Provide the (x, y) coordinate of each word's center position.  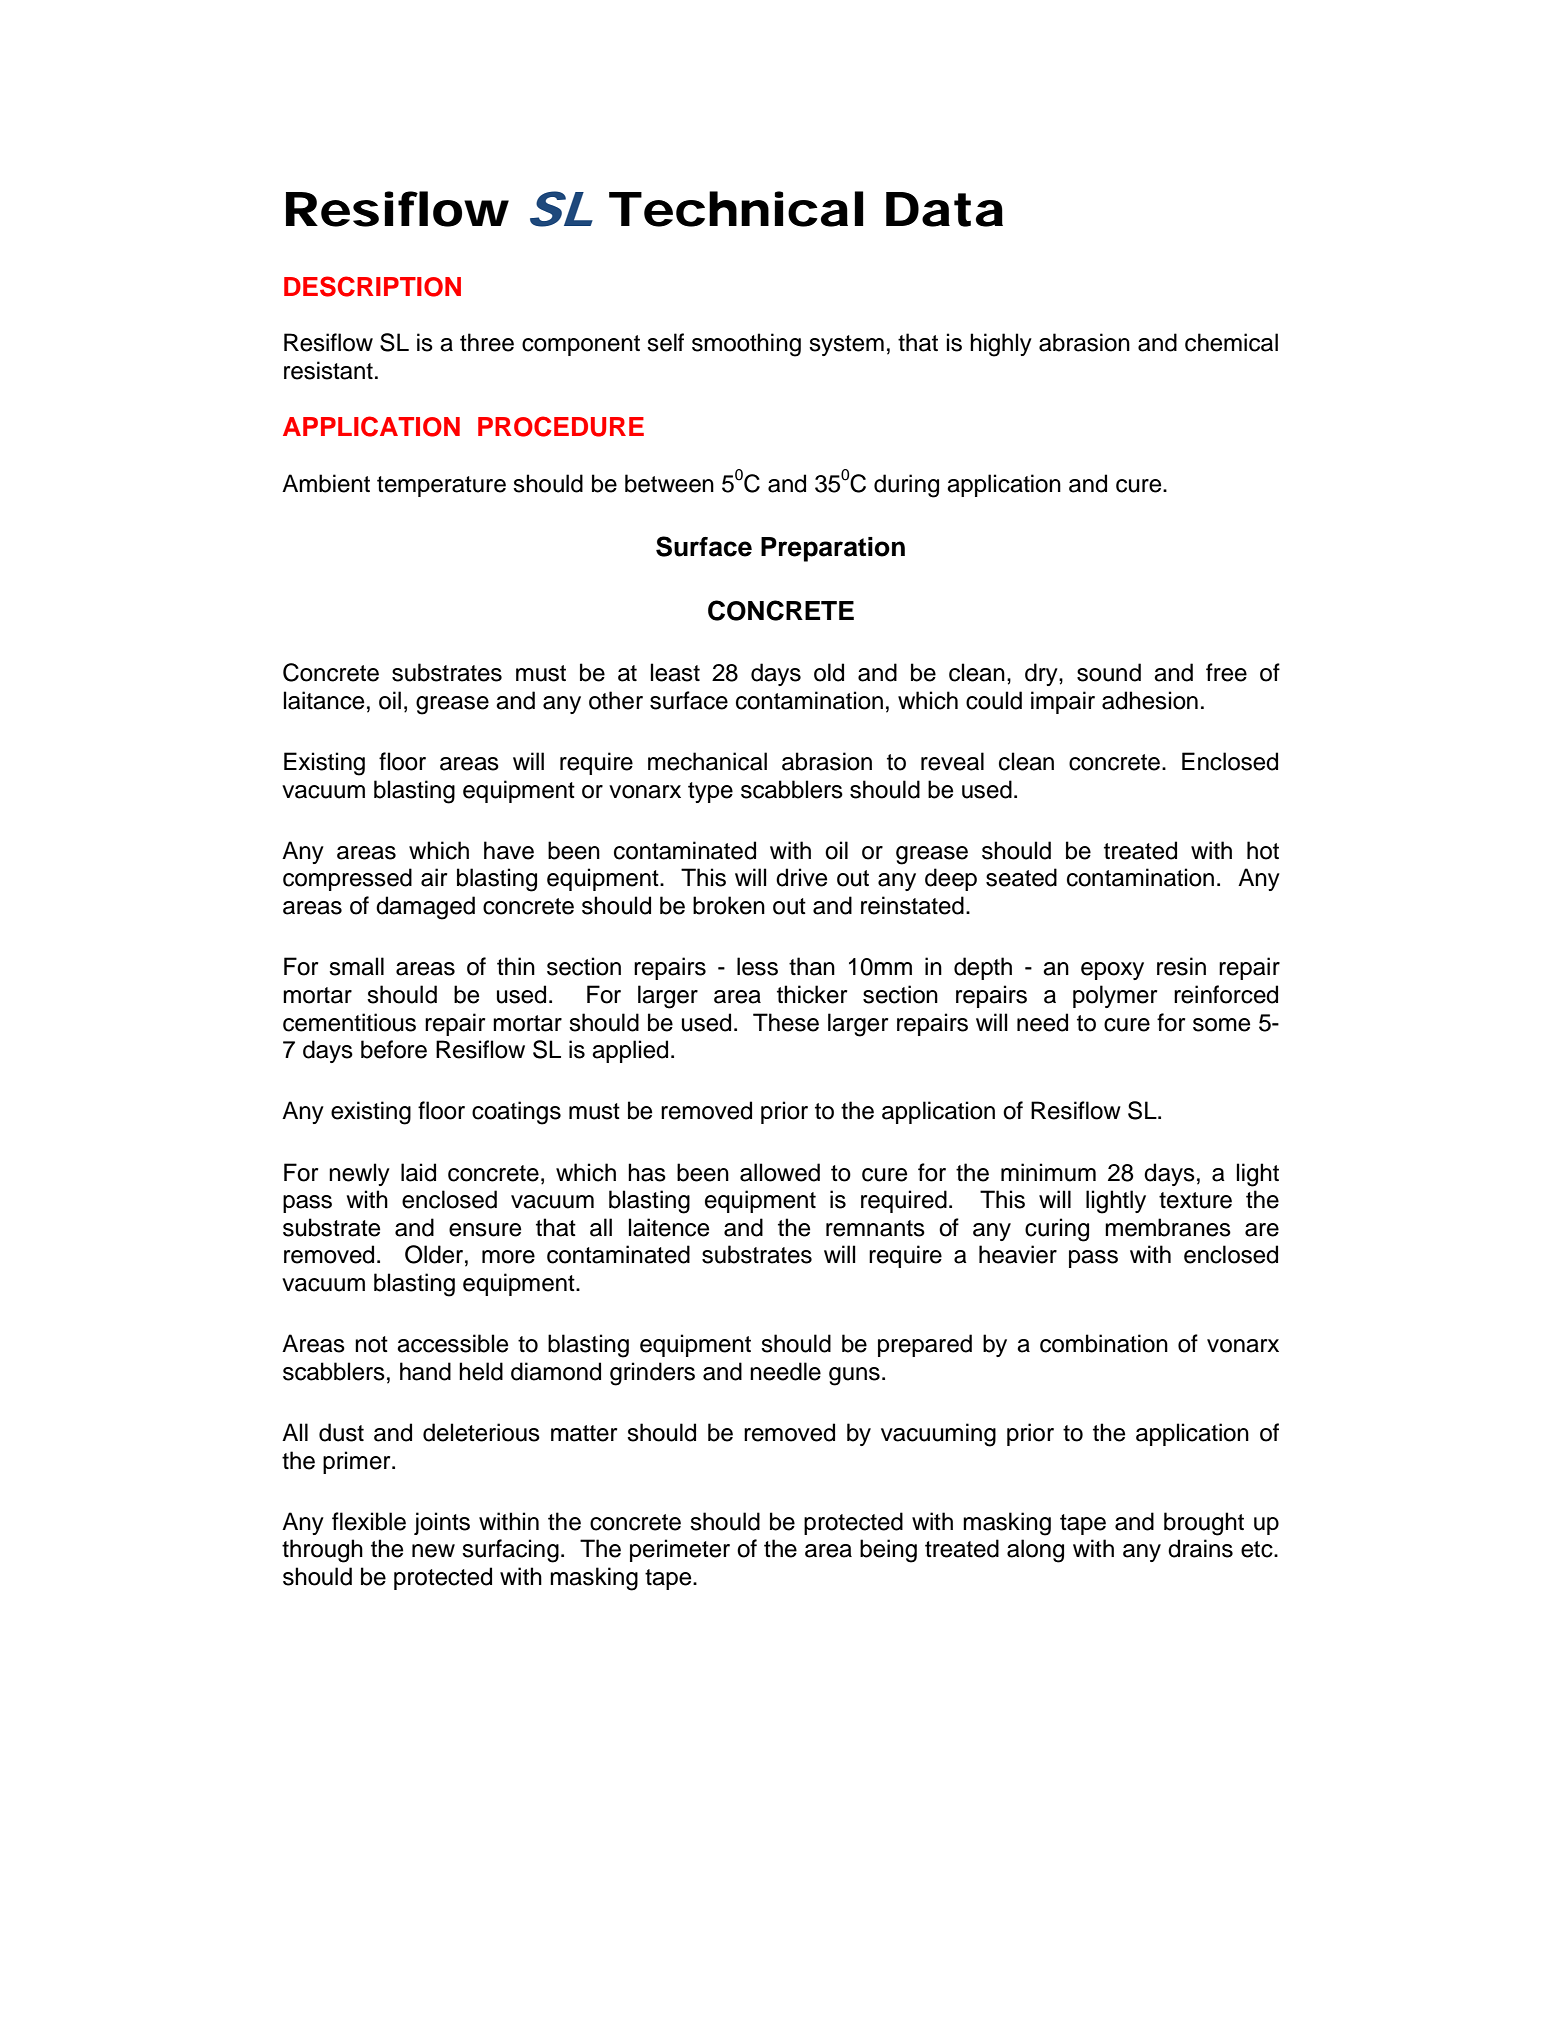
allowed (780, 1172)
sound (1109, 672)
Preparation (833, 549)
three (487, 342)
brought (1204, 1524)
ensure (485, 1230)
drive (801, 877)
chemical (1231, 342)
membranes (1168, 1227)
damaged (425, 908)
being (888, 1551)
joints (442, 1523)
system (846, 345)
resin (1181, 966)
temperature (441, 486)
